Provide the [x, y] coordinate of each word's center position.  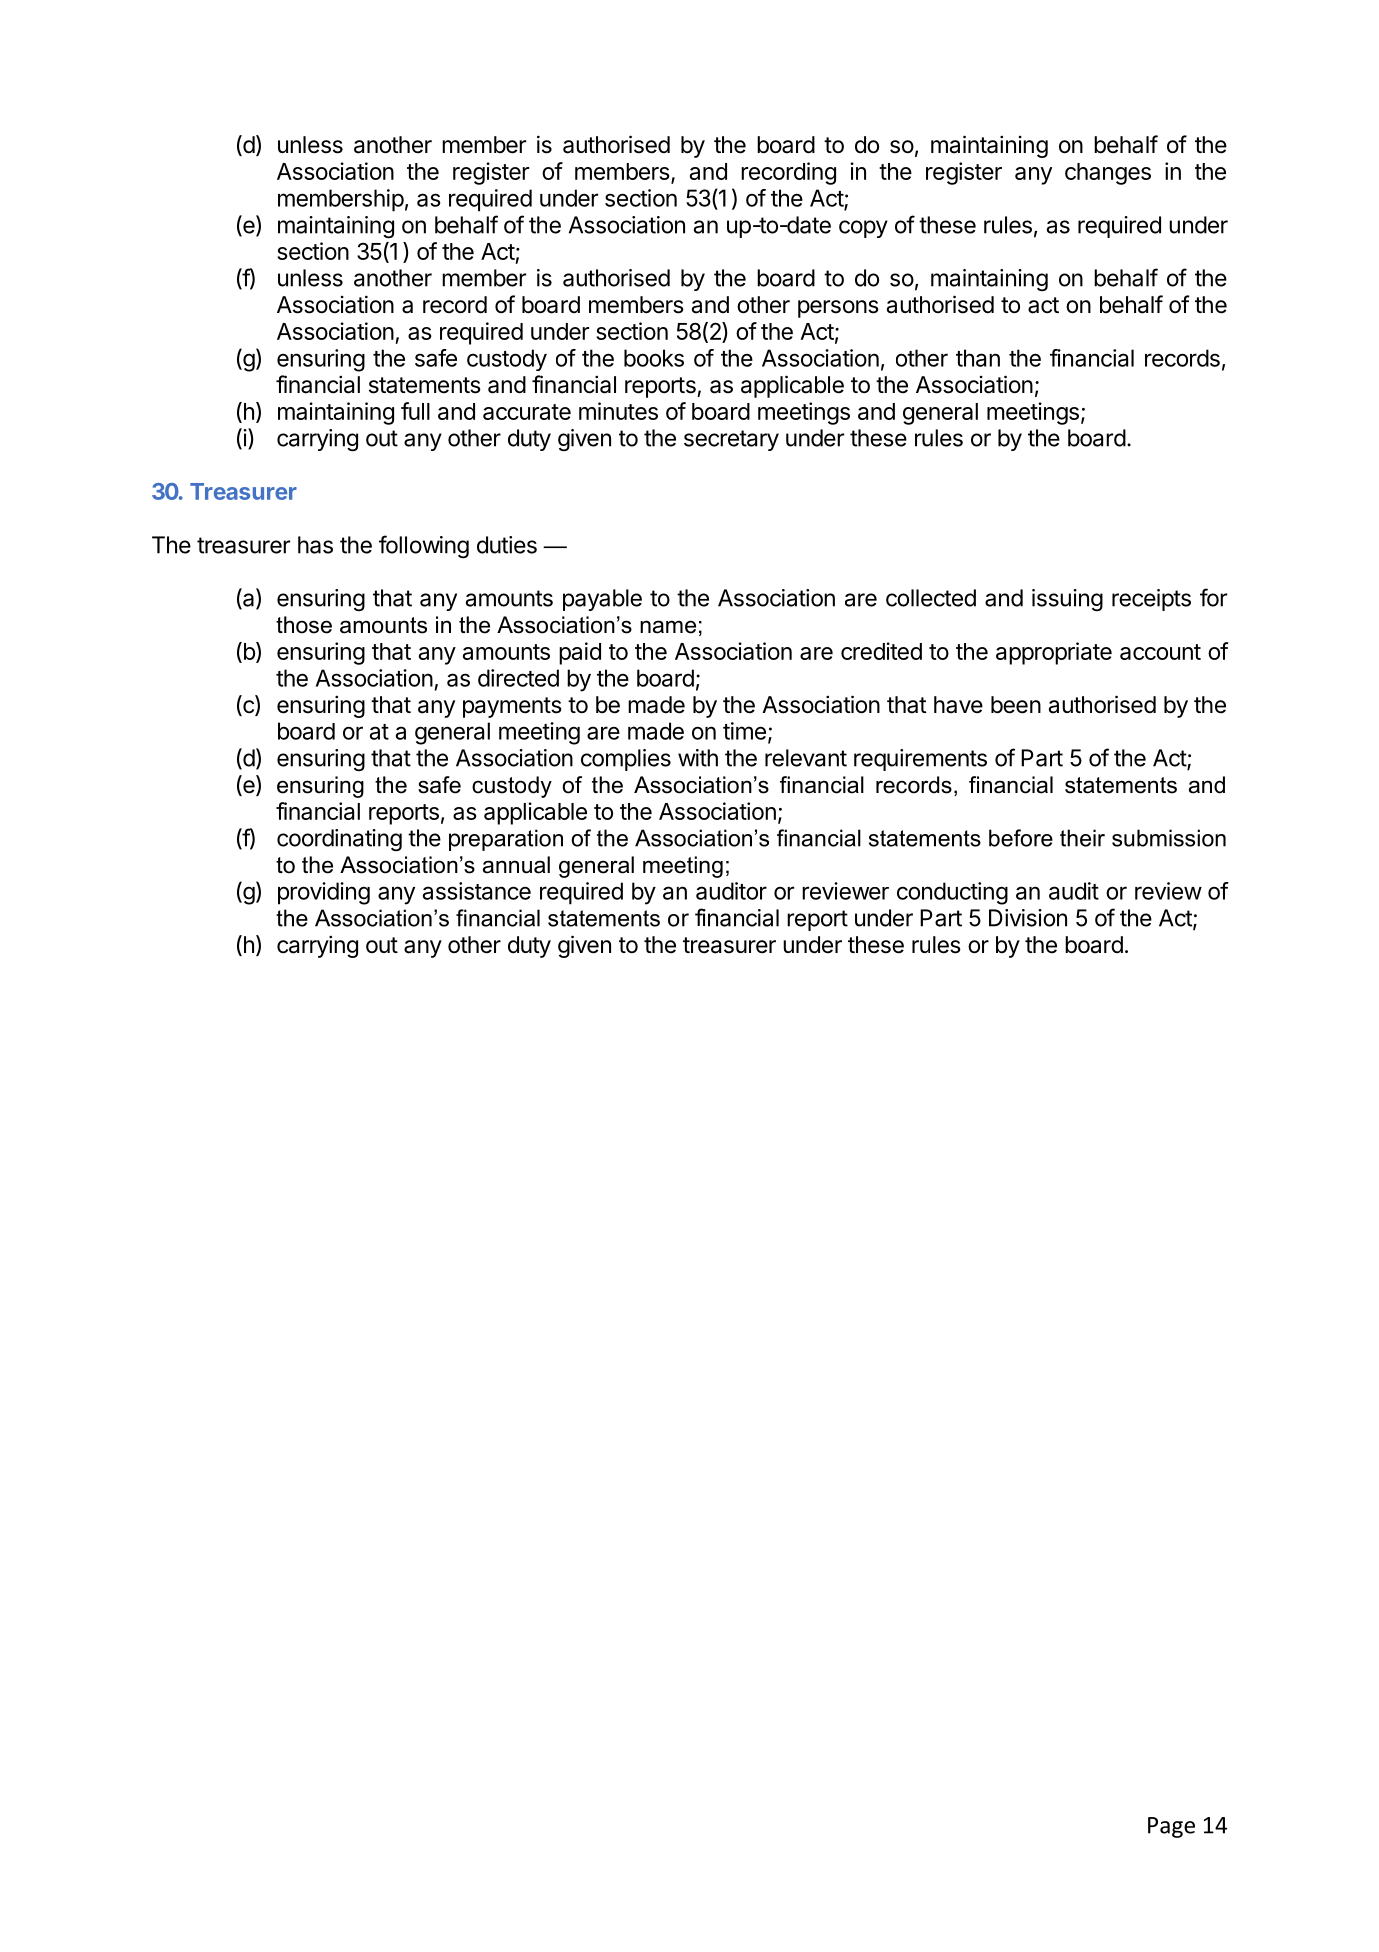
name [668, 627]
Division [1028, 918]
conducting [952, 893]
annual [516, 865]
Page [1171, 1827]
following [424, 546]
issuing [1067, 600]
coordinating [339, 840]
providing [324, 893]
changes [1108, 174]
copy [863, 229]
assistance [477, 891]
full [415, 411]
